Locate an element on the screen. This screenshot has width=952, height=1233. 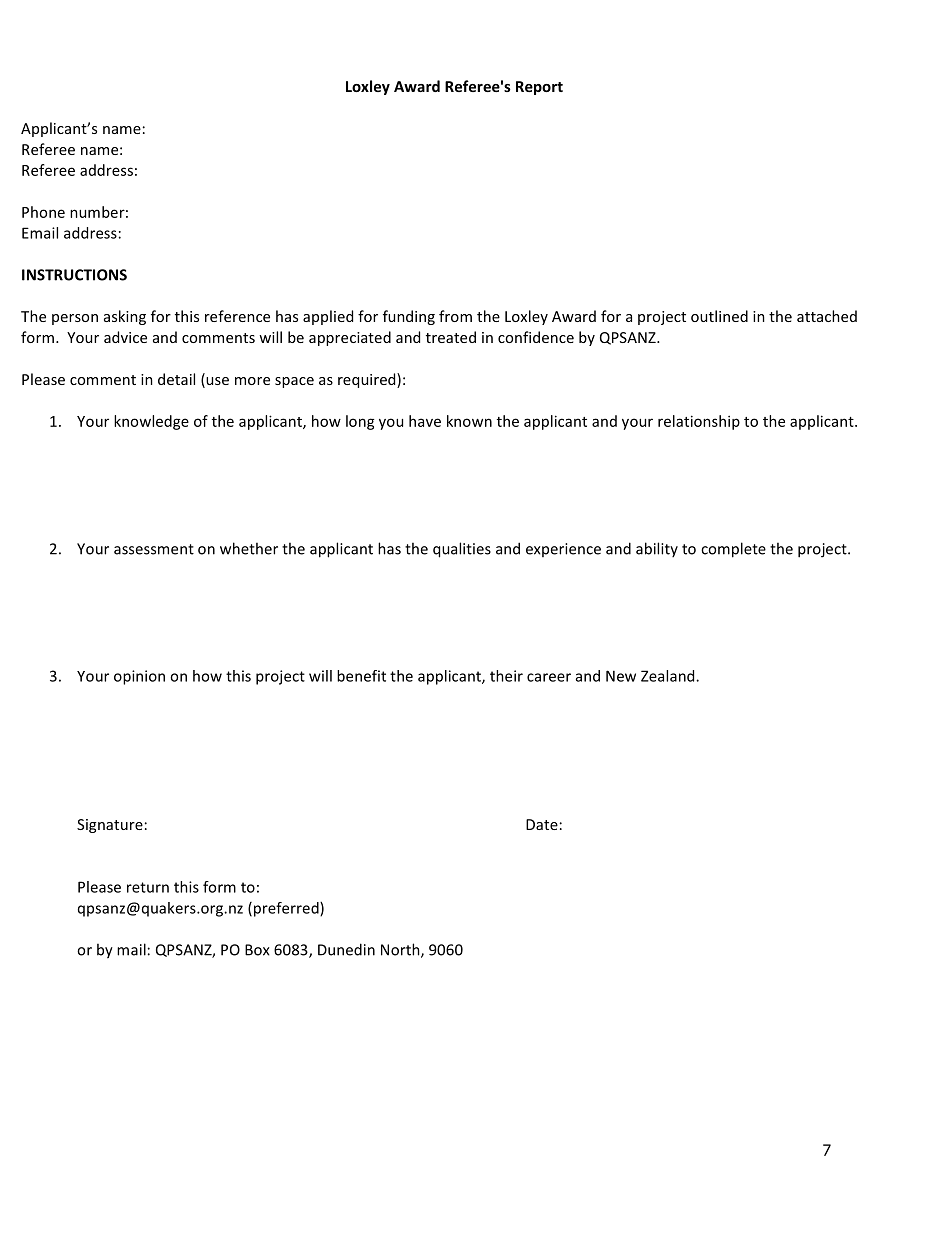
qualities is located at coordinates (462, 550).
